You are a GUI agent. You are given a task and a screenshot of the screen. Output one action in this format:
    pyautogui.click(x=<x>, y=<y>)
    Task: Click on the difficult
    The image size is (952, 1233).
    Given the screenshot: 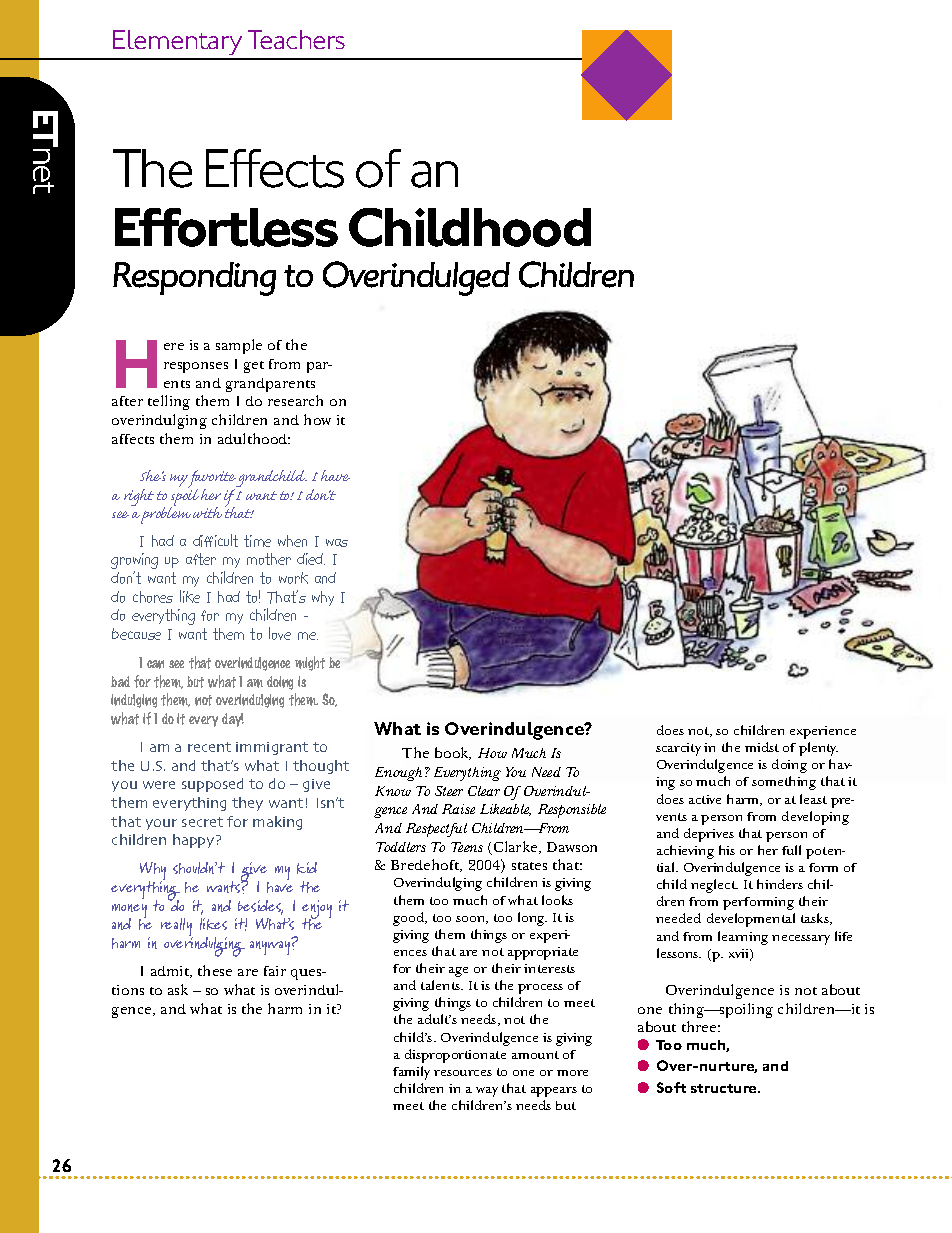 What is the action you would take?
    pyautogui.click(x=215, y=540)
